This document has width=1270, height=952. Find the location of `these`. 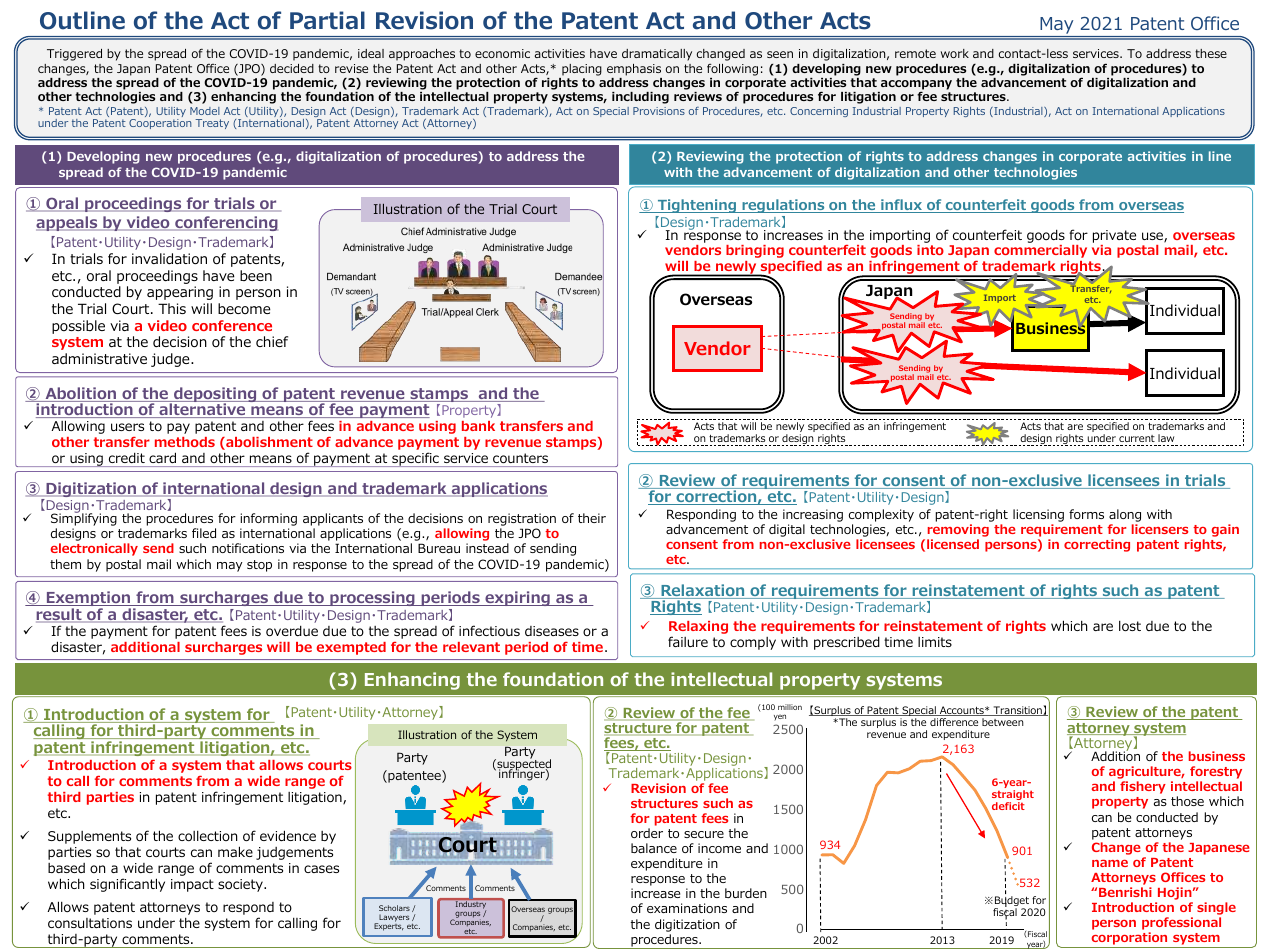

these is located at coordinates (1211, 53).
